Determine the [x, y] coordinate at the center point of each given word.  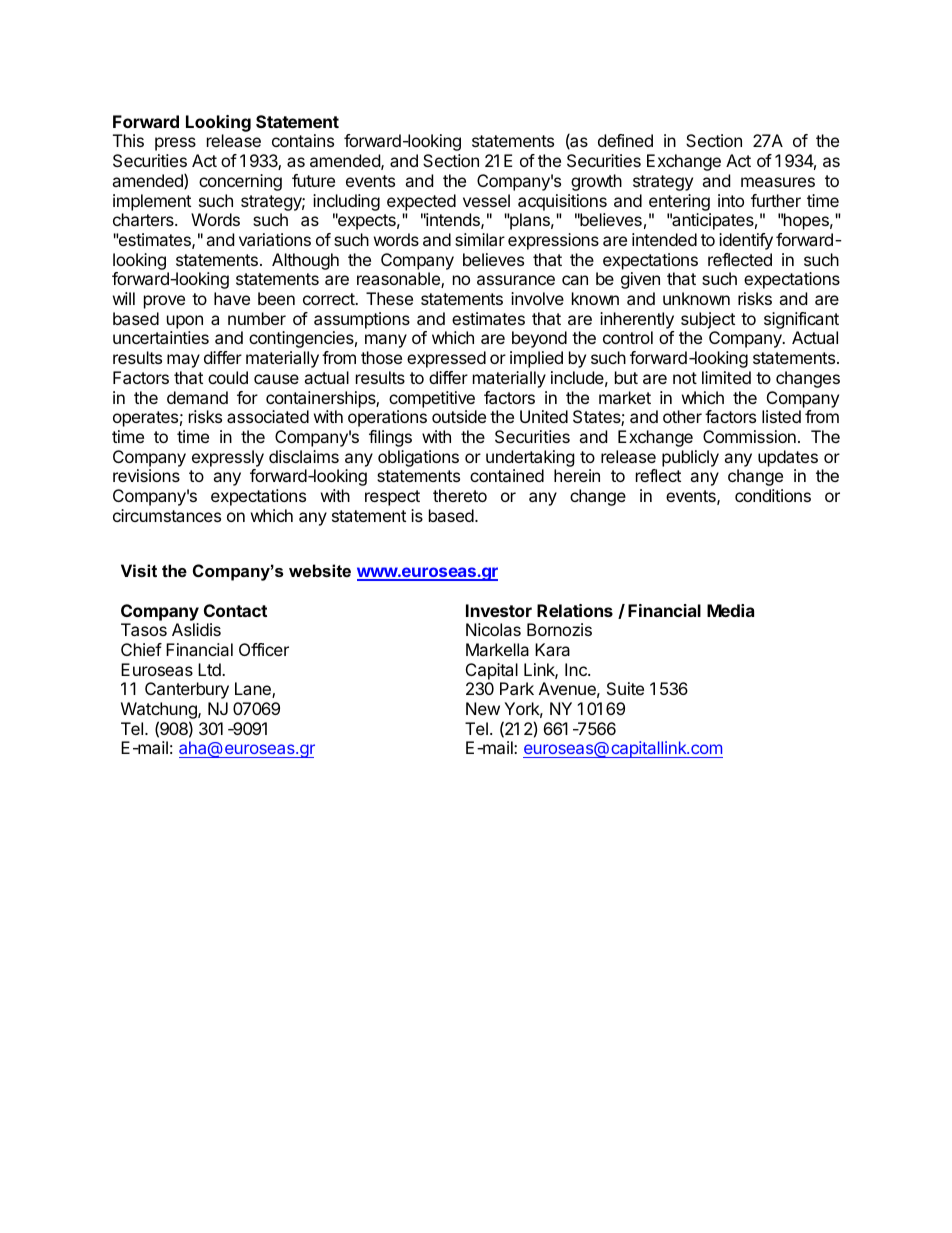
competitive [432, 399]
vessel [486, 200]
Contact [235, 610]
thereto [460, 495]
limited [726, 377]
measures [778, 182]
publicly [690, 458]
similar [480, 239]
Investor [499, 610]
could [228, 377]
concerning [240, 182]
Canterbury [187, 690]
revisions [146, 475]
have [232, 298]
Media [730, 610]
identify [746, 241]
